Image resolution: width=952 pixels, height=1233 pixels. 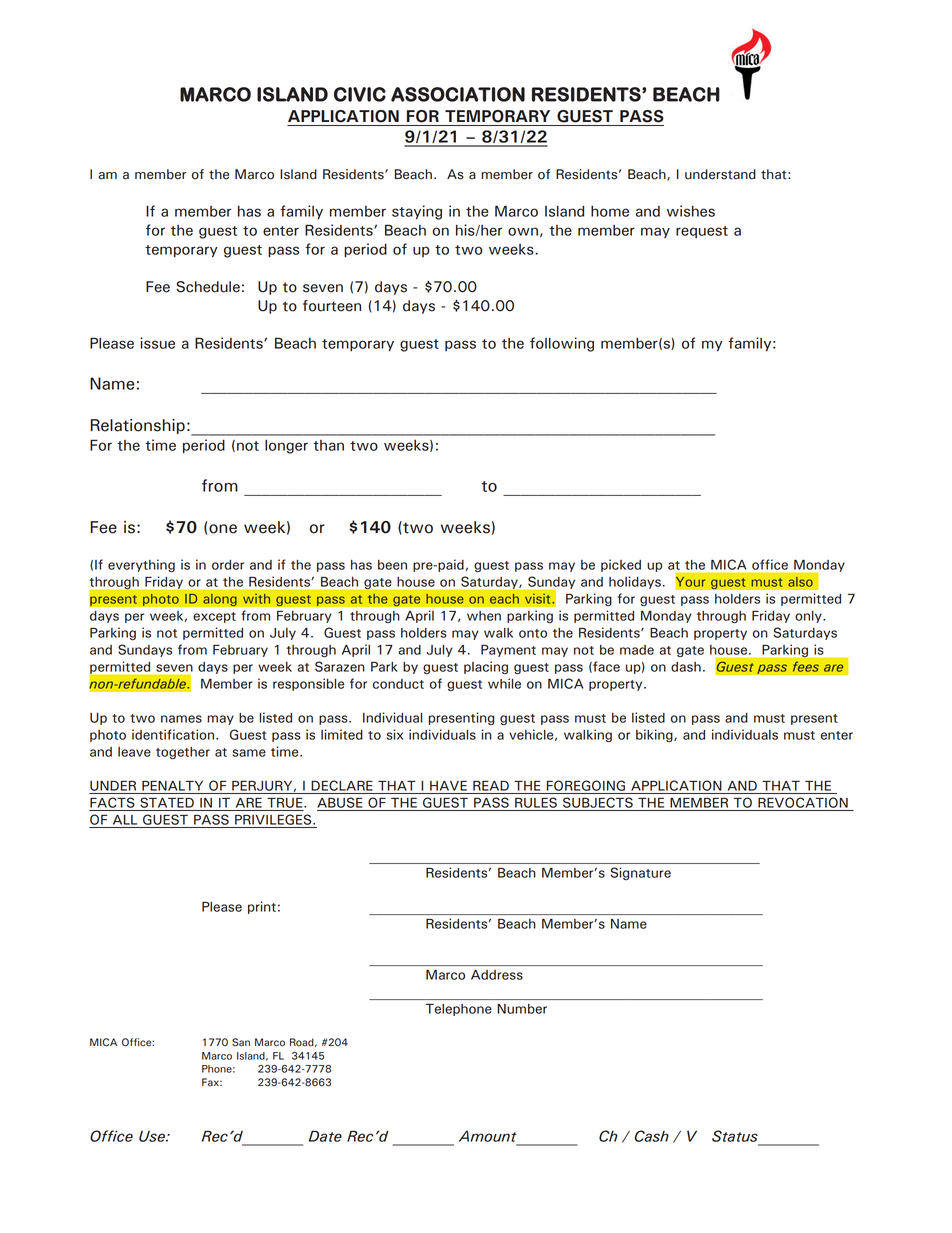 I want to click on Schedule, so click(x=208, y=287).
